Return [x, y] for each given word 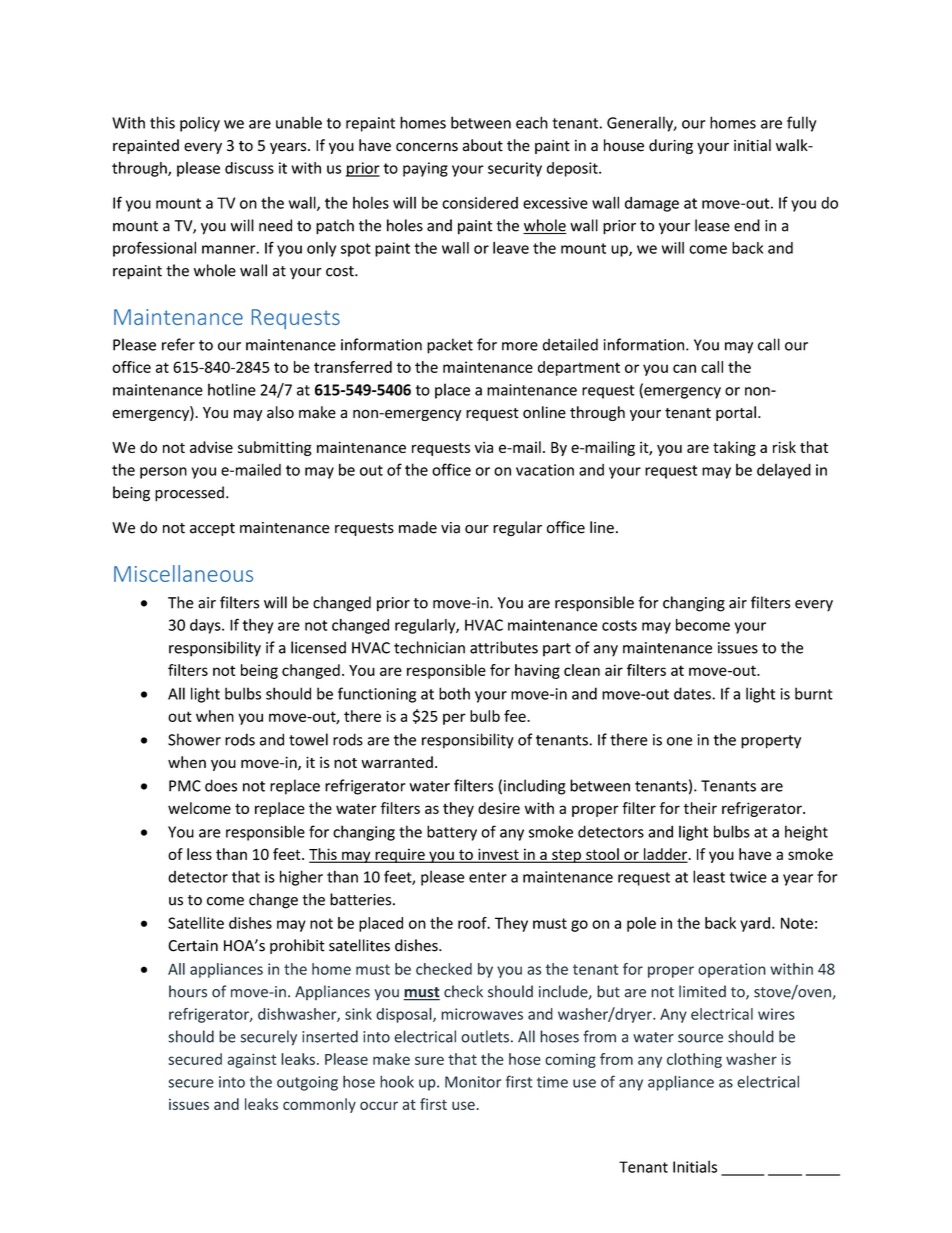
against [251, 1060]
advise [211, 447]
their [700, 808]
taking [734, 448]
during [671, 146]
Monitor [473, 1082]
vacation [545, 470]
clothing [694, 1060]
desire [499, 808]
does [221, 785]
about [482, 145]
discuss [249, 168]
